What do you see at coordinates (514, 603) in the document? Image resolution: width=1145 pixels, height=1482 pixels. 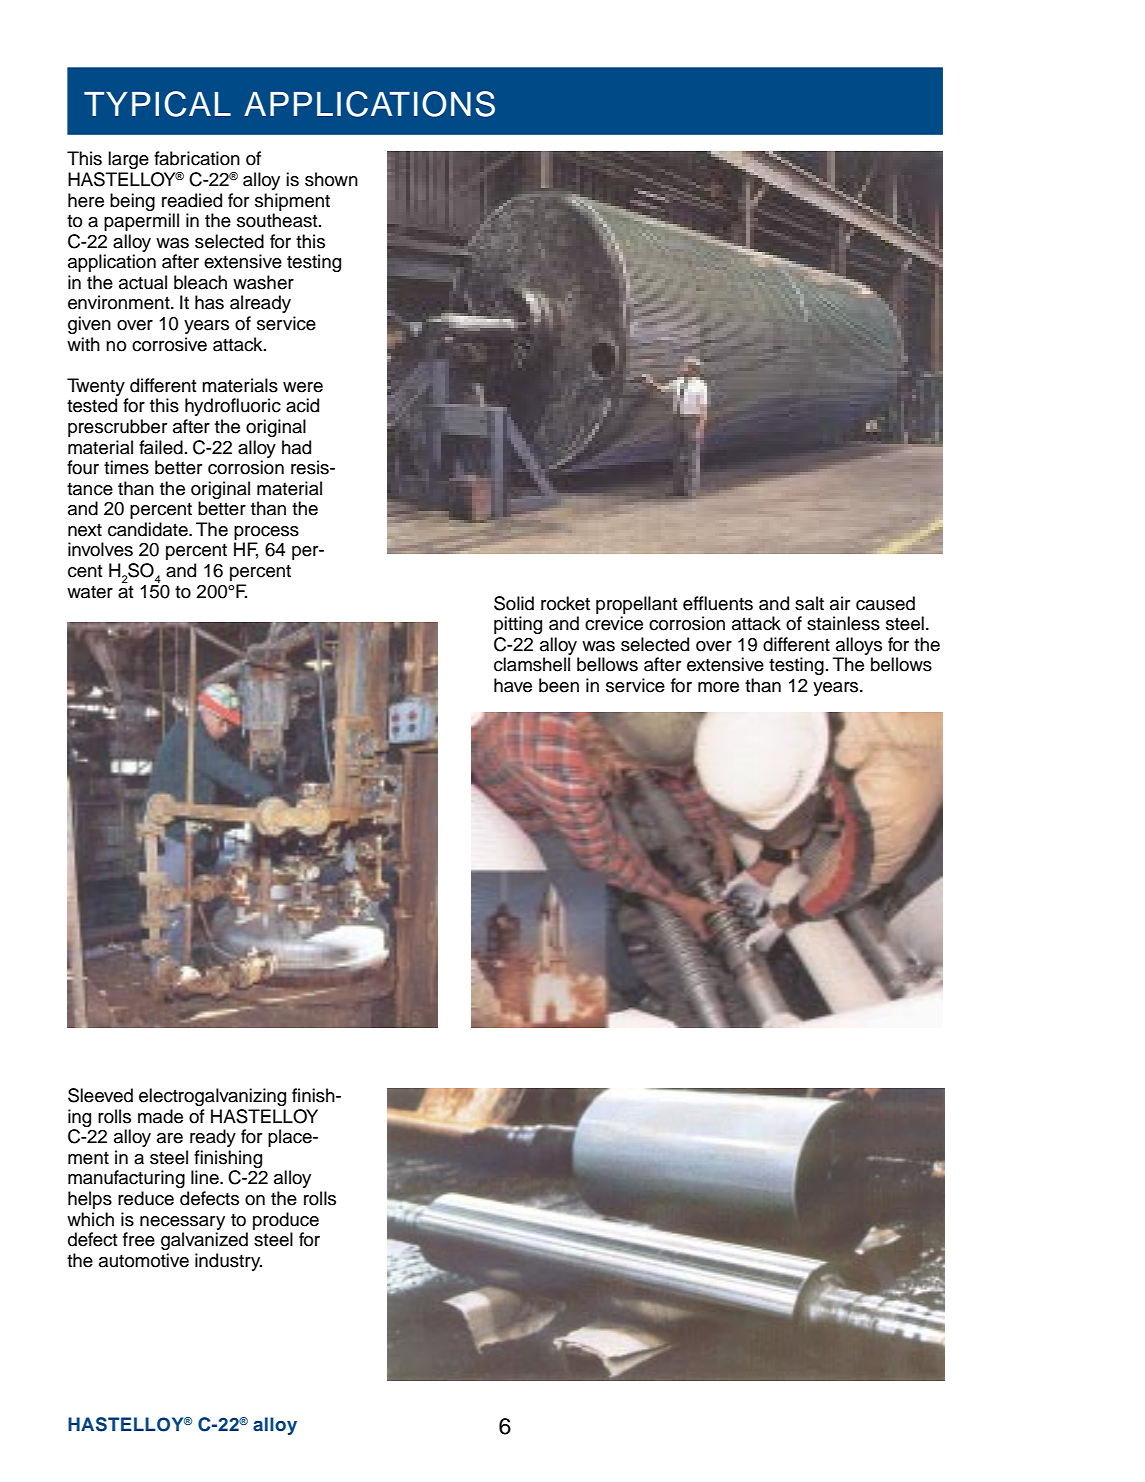 I see `Solid` at bounding box center [514, 603].
